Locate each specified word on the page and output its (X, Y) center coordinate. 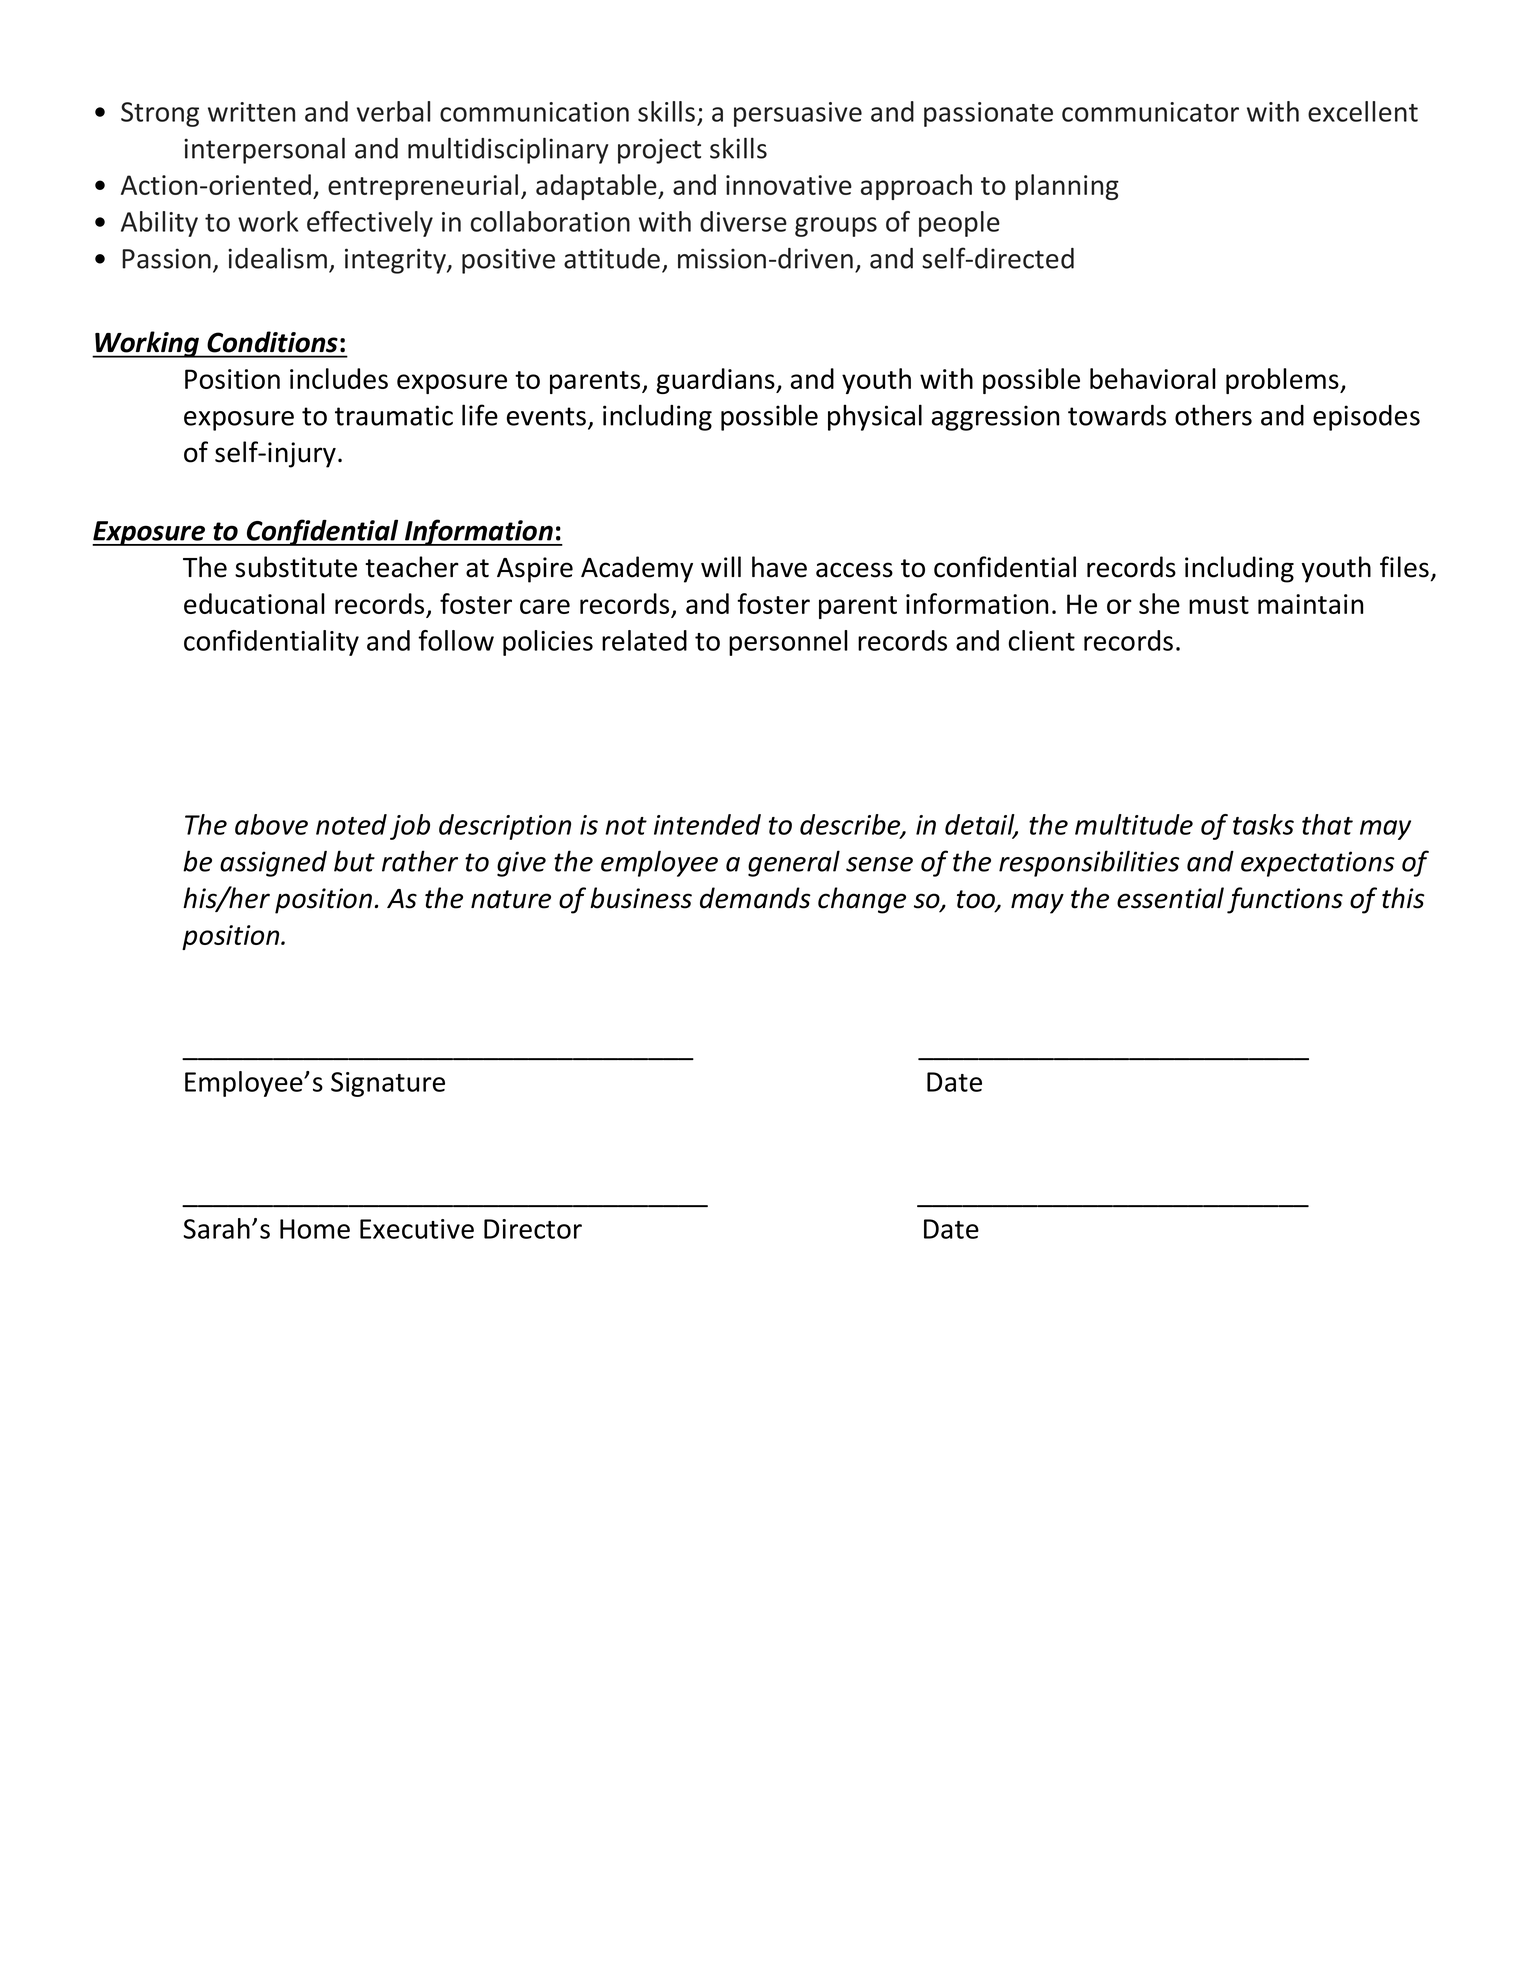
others (1213, 415)
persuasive (798, 114)
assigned (273, 864)
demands (755, 898)
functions (1285, 900)
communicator (1150, 112)
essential (1170, 898)
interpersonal (264, 150)
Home (315, 1229)
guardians (716, 381)
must (1219, 605)
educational (254, 603)
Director (533, 1229)
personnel (788, 643)
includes (339, 378)
